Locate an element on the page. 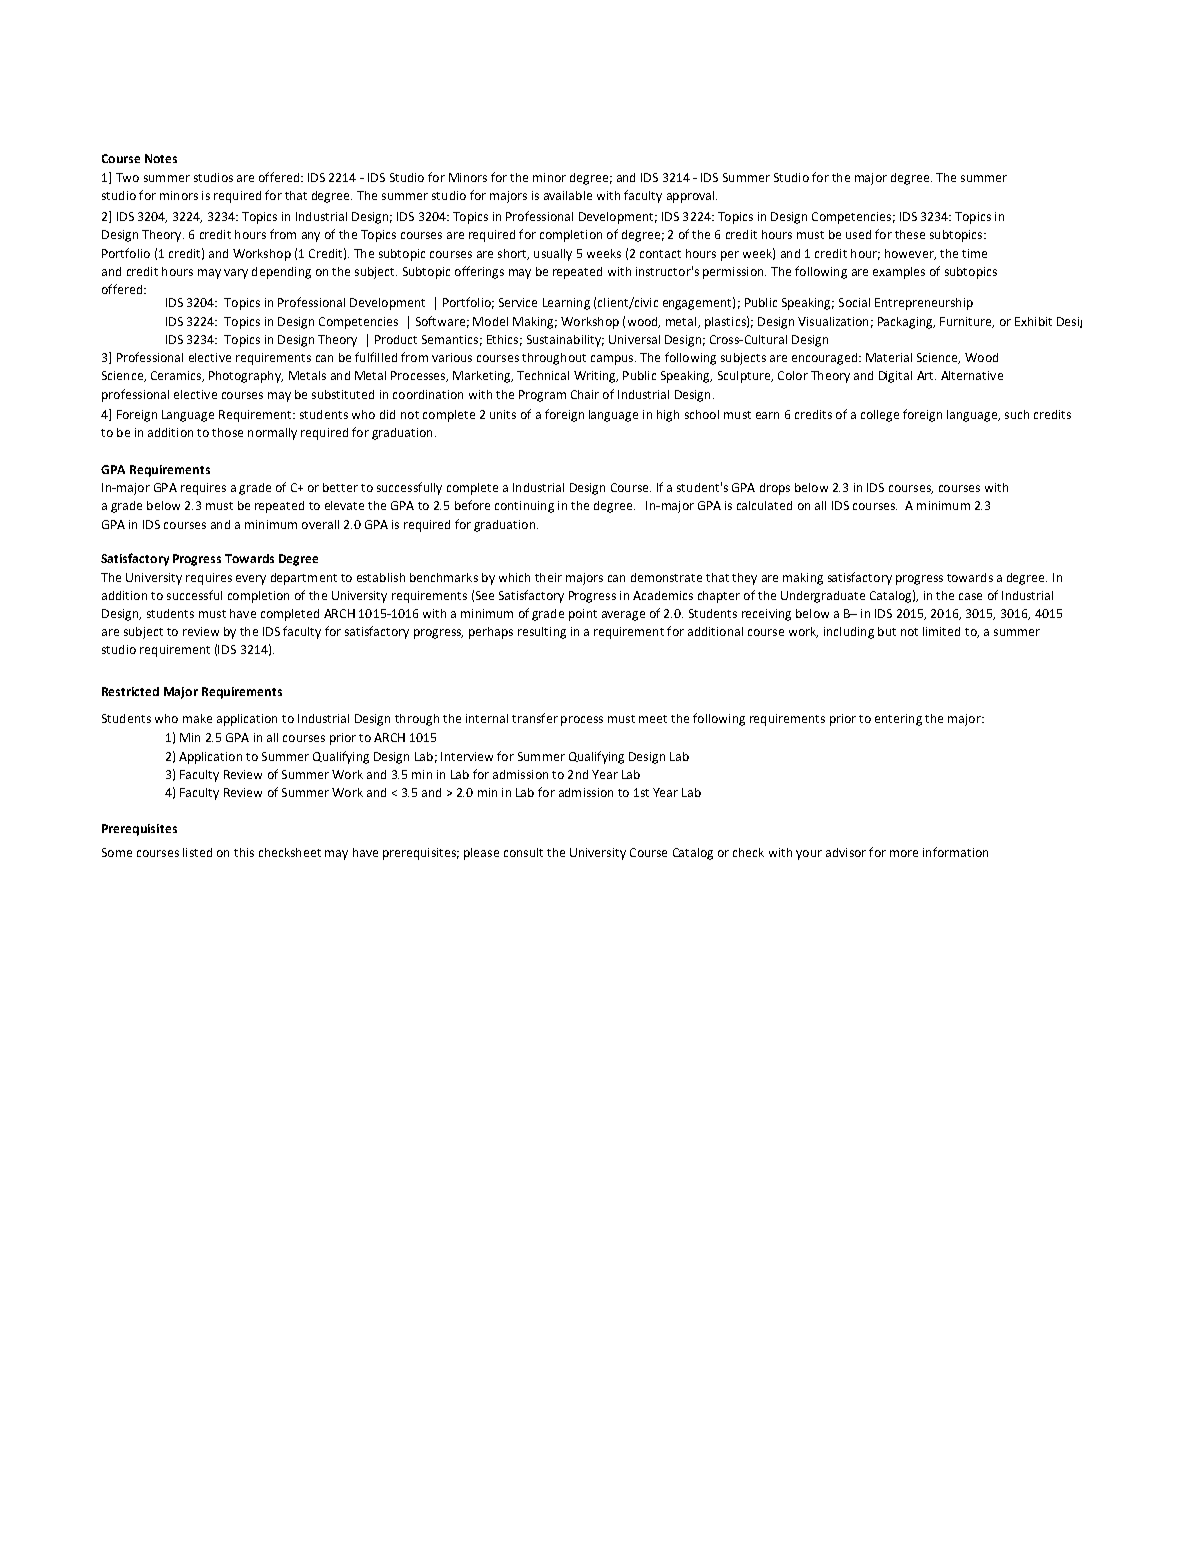  point is located at coordinates (583, 615).
